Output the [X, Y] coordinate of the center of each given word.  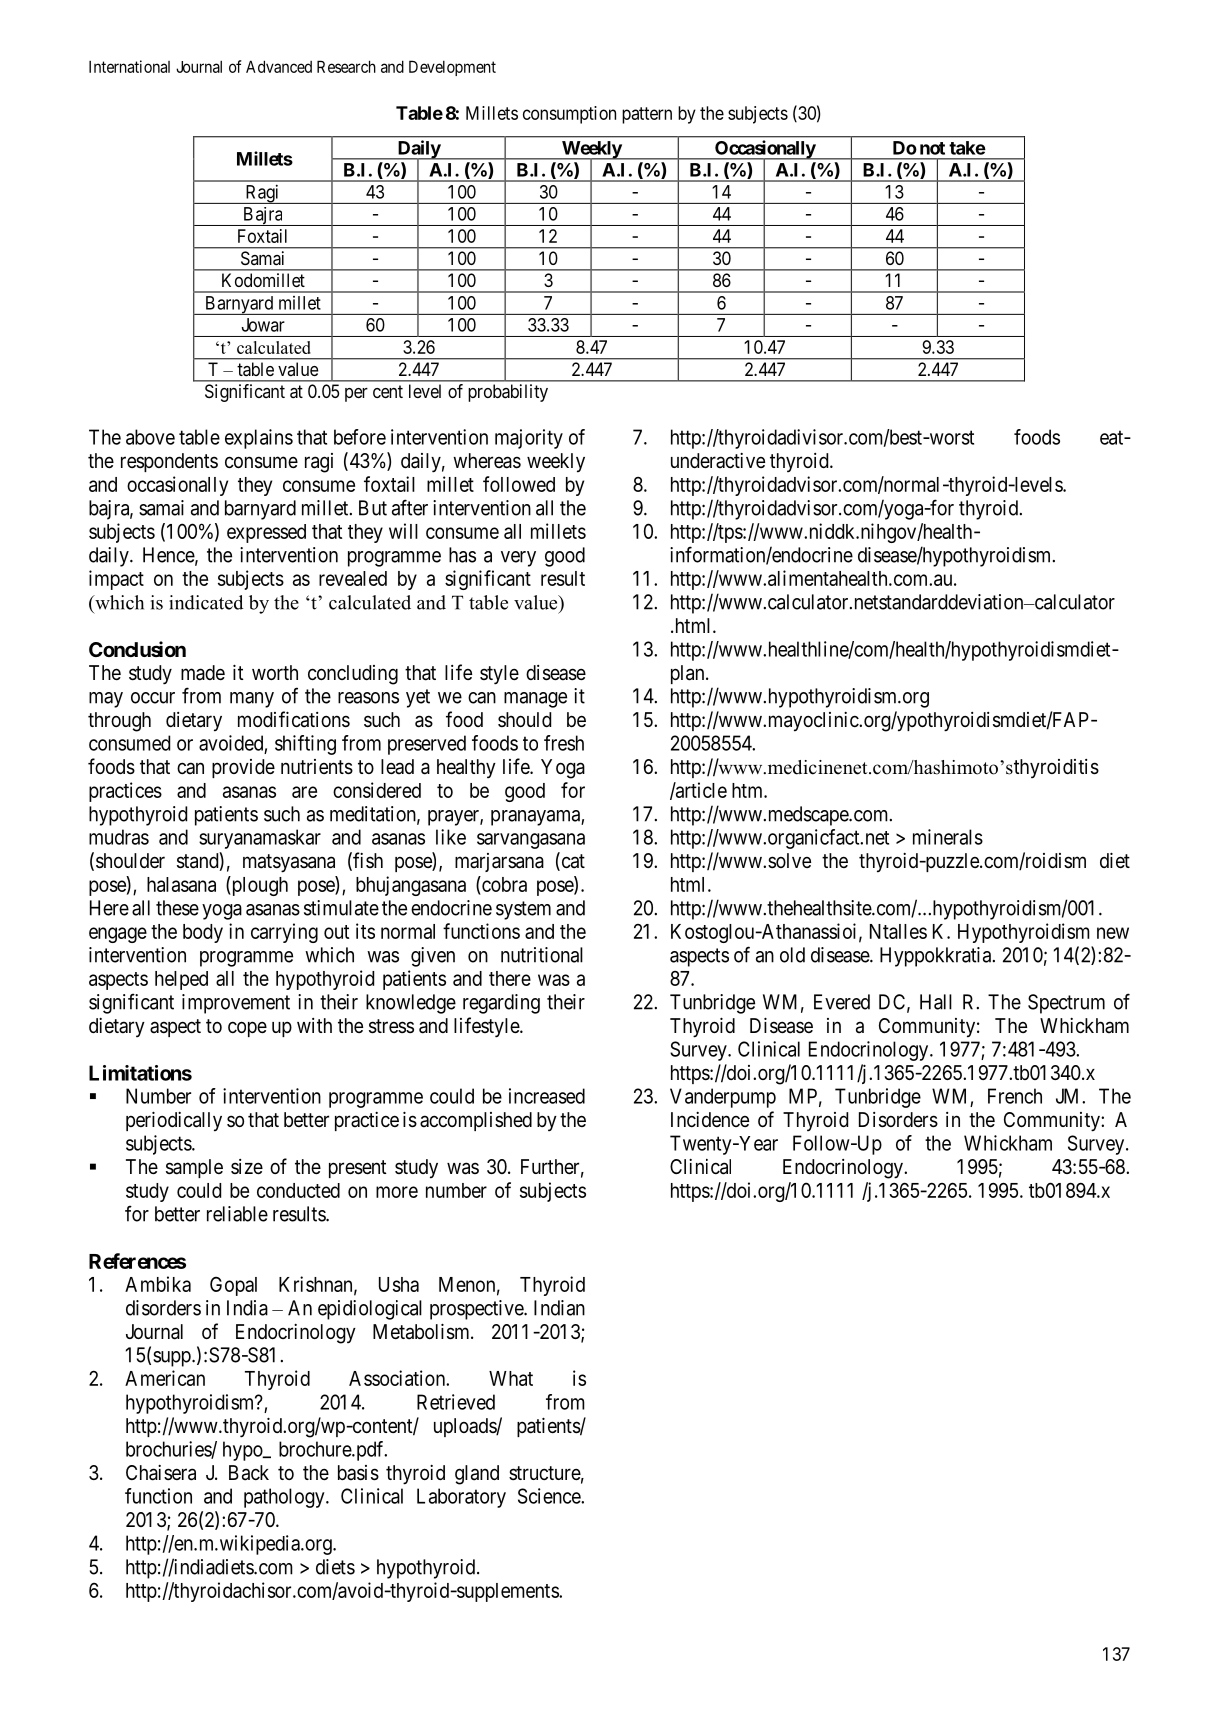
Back [249, 1473]
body [203, 933]
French [1015, 1096]
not [932, 148]
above [150, 437]
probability [508, 393]
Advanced [279, 66]
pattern [647, 115]
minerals [948, 837]
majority [529, 439]
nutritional [542, 955]
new [1113, 933]
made [203, 673]
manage [535, 700]
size [247, 1166]
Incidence [710, 1119]
